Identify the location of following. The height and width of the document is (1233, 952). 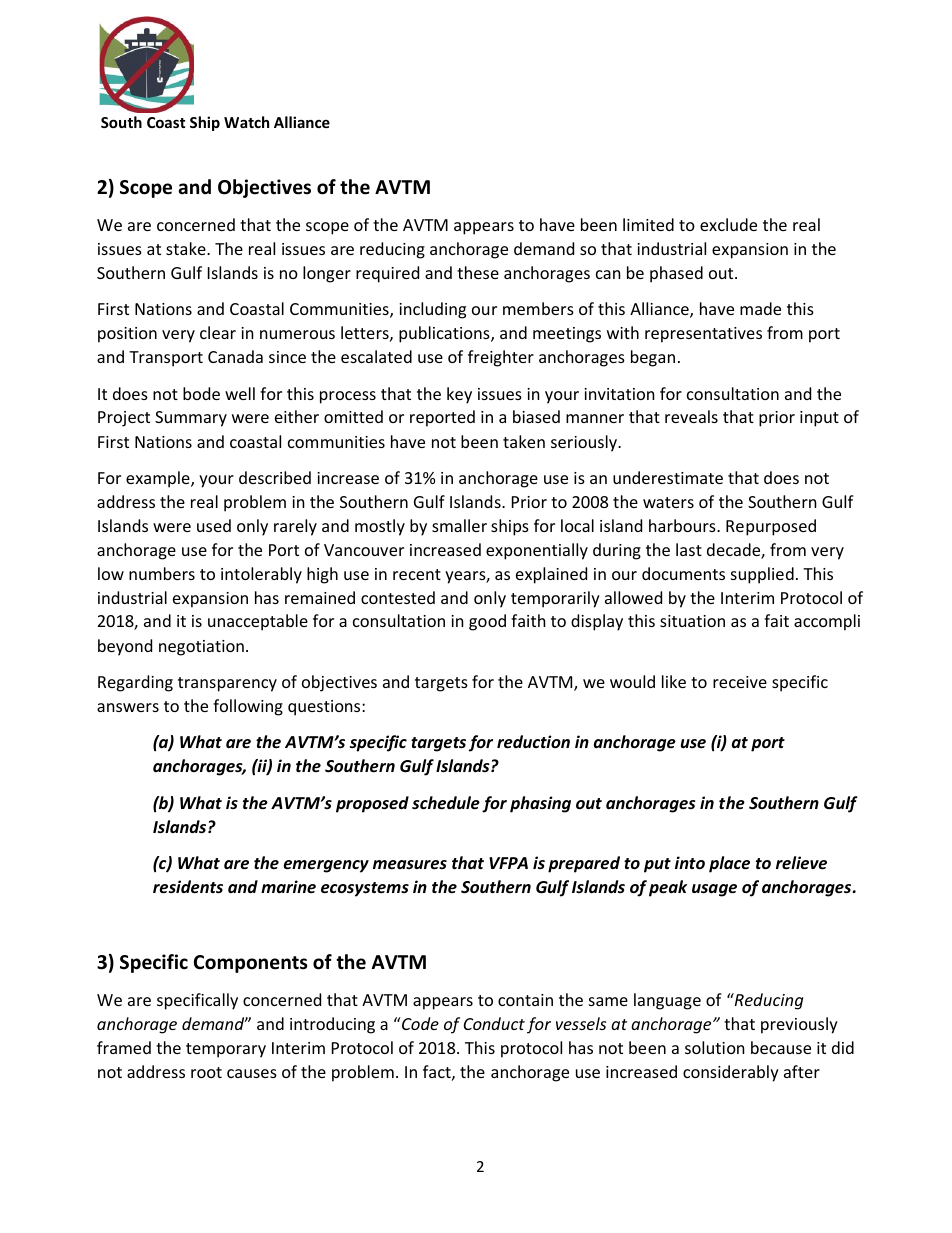
(248, 707).
